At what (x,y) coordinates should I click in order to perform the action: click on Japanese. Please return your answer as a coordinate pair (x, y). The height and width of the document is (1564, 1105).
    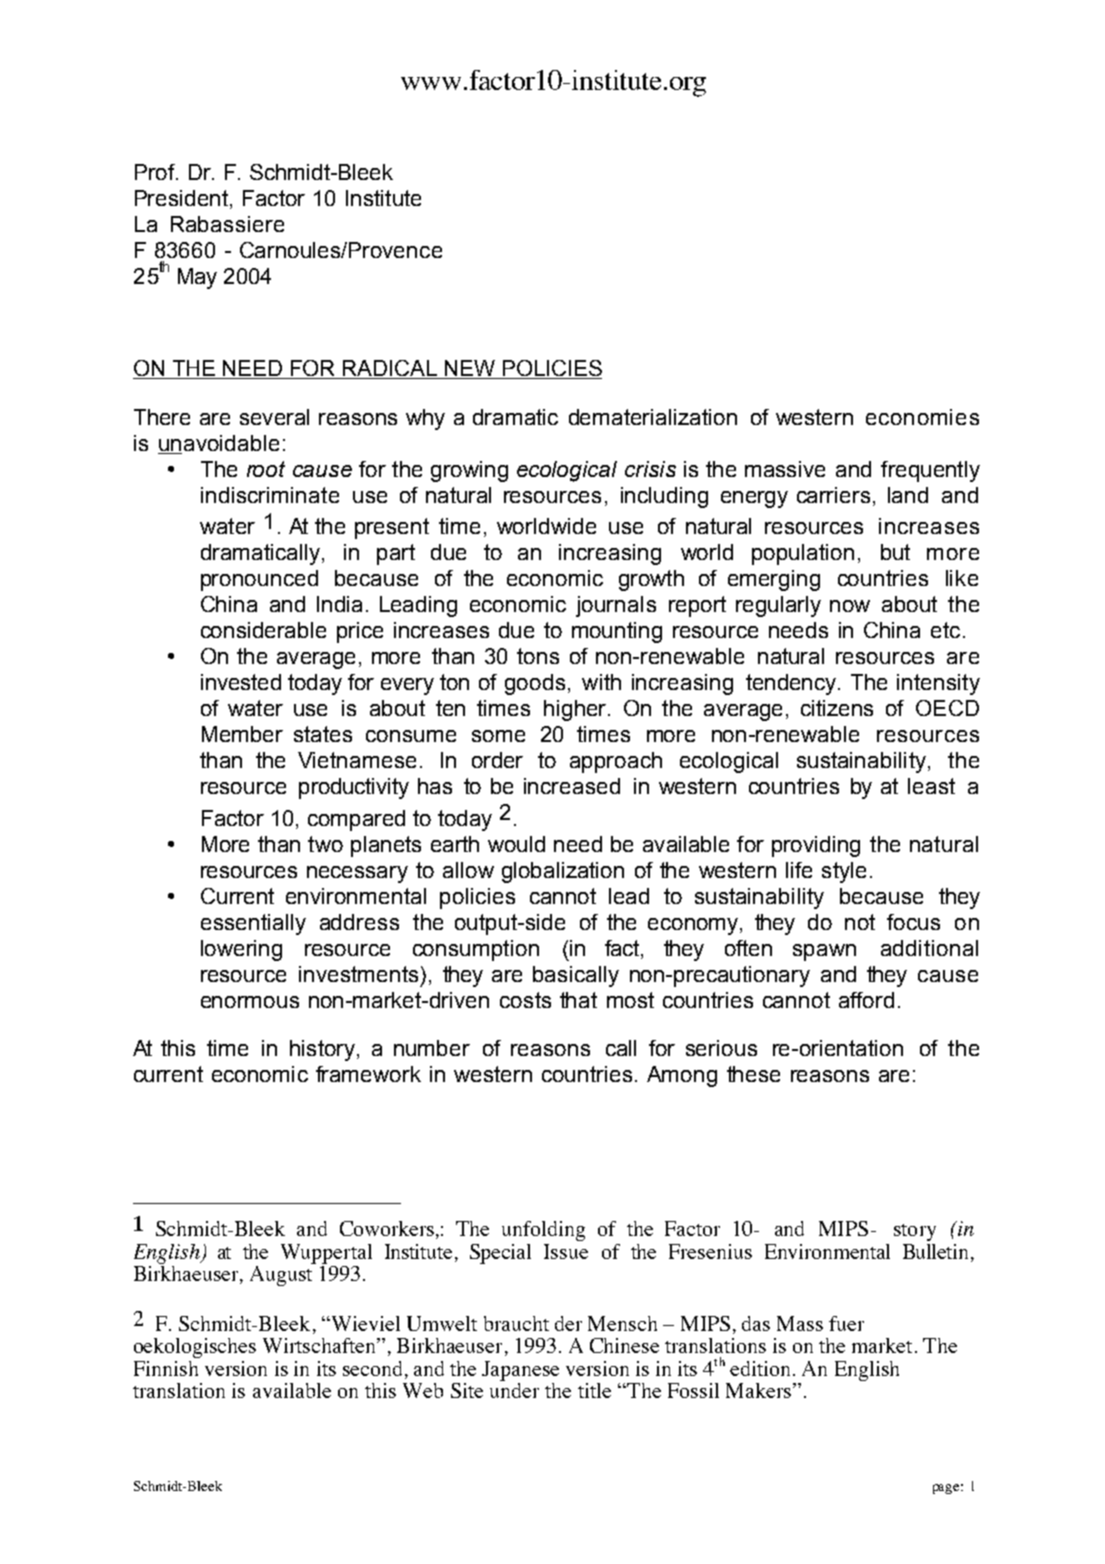
    Looking at the image, I should click on (520, 1371).
